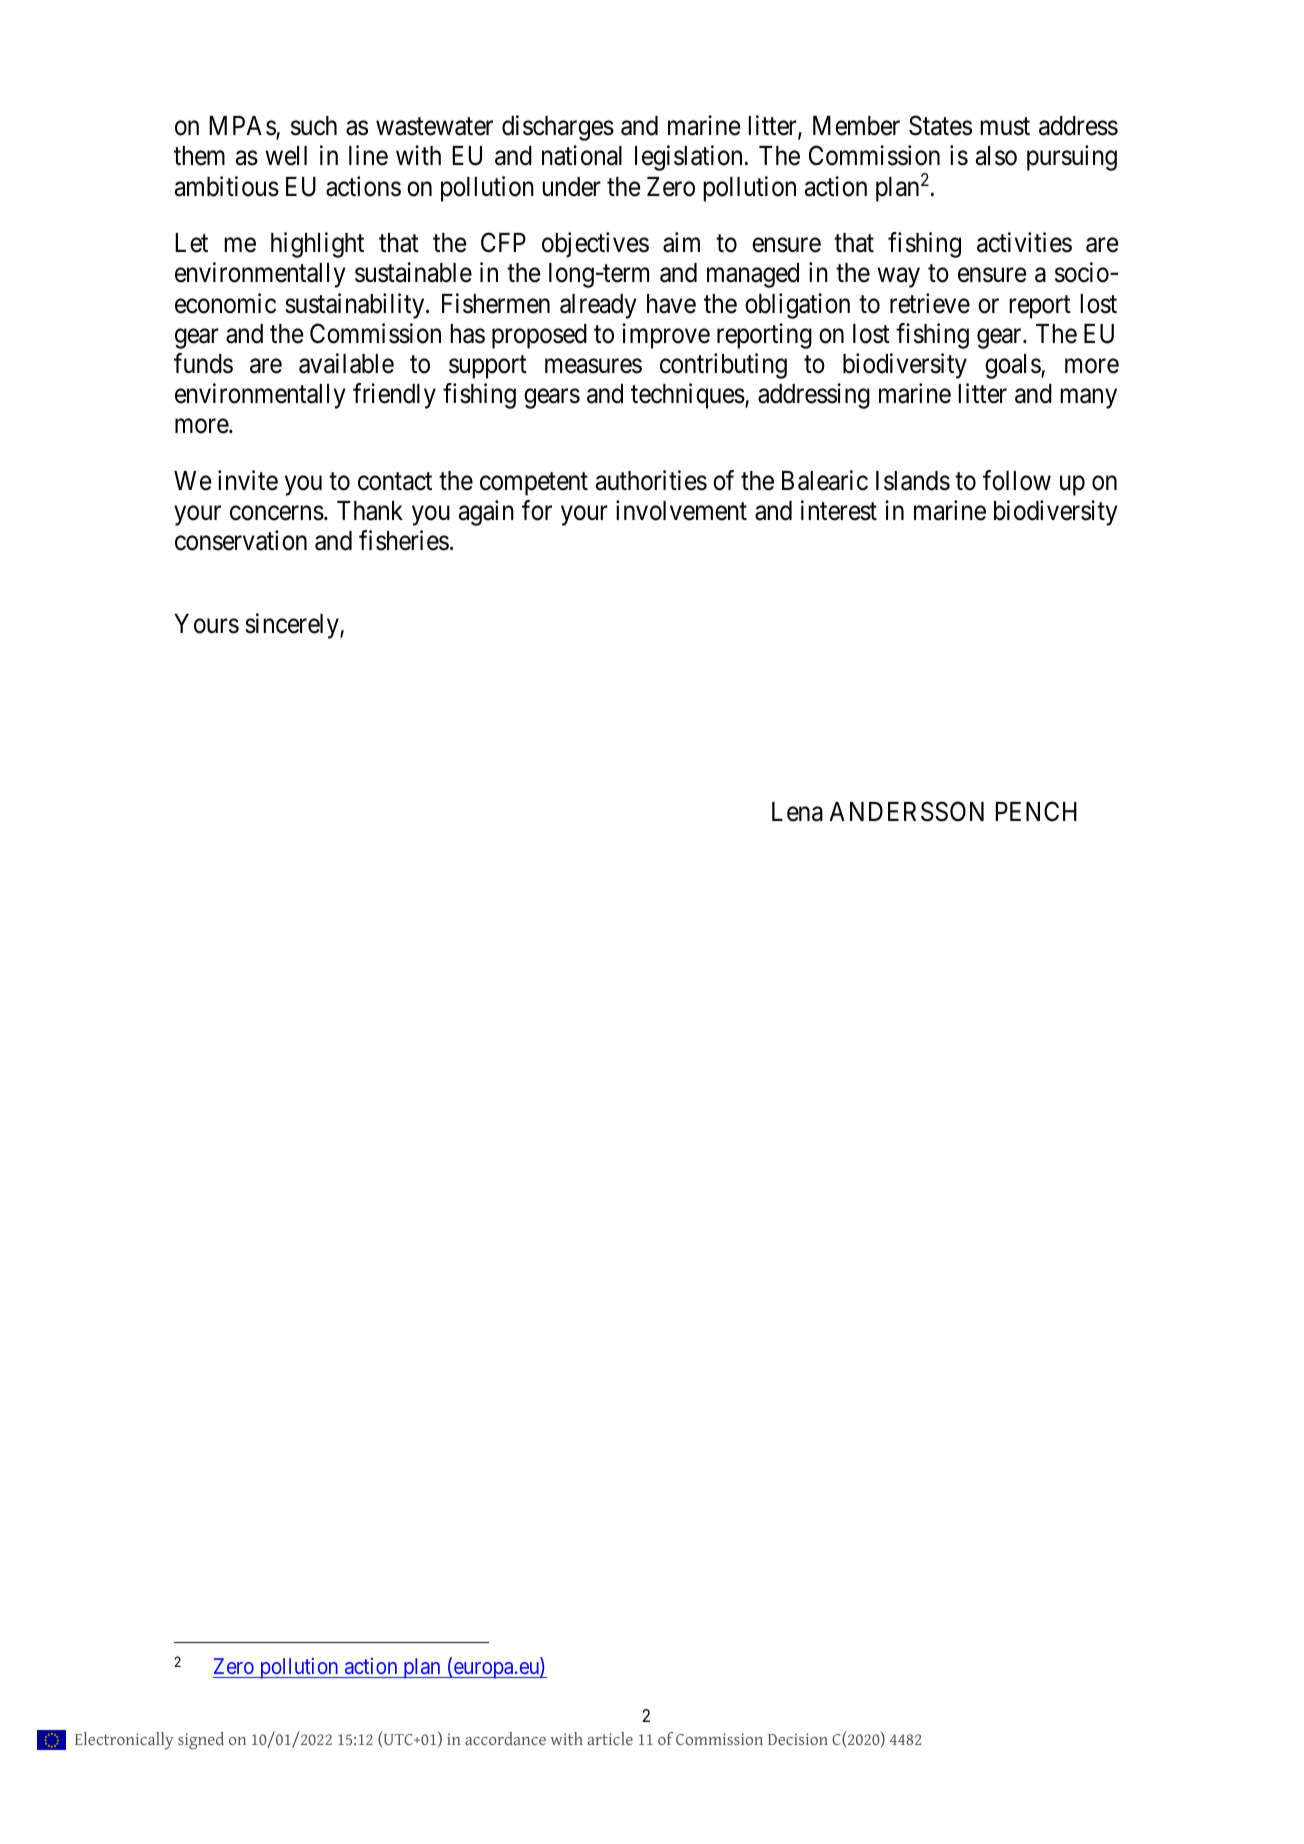 This screenshot has width=1304, height=1844. What do you see at coordinates (293, 626) in the screenshot?
I see `sincerely` at bounding box center [293, 626].
